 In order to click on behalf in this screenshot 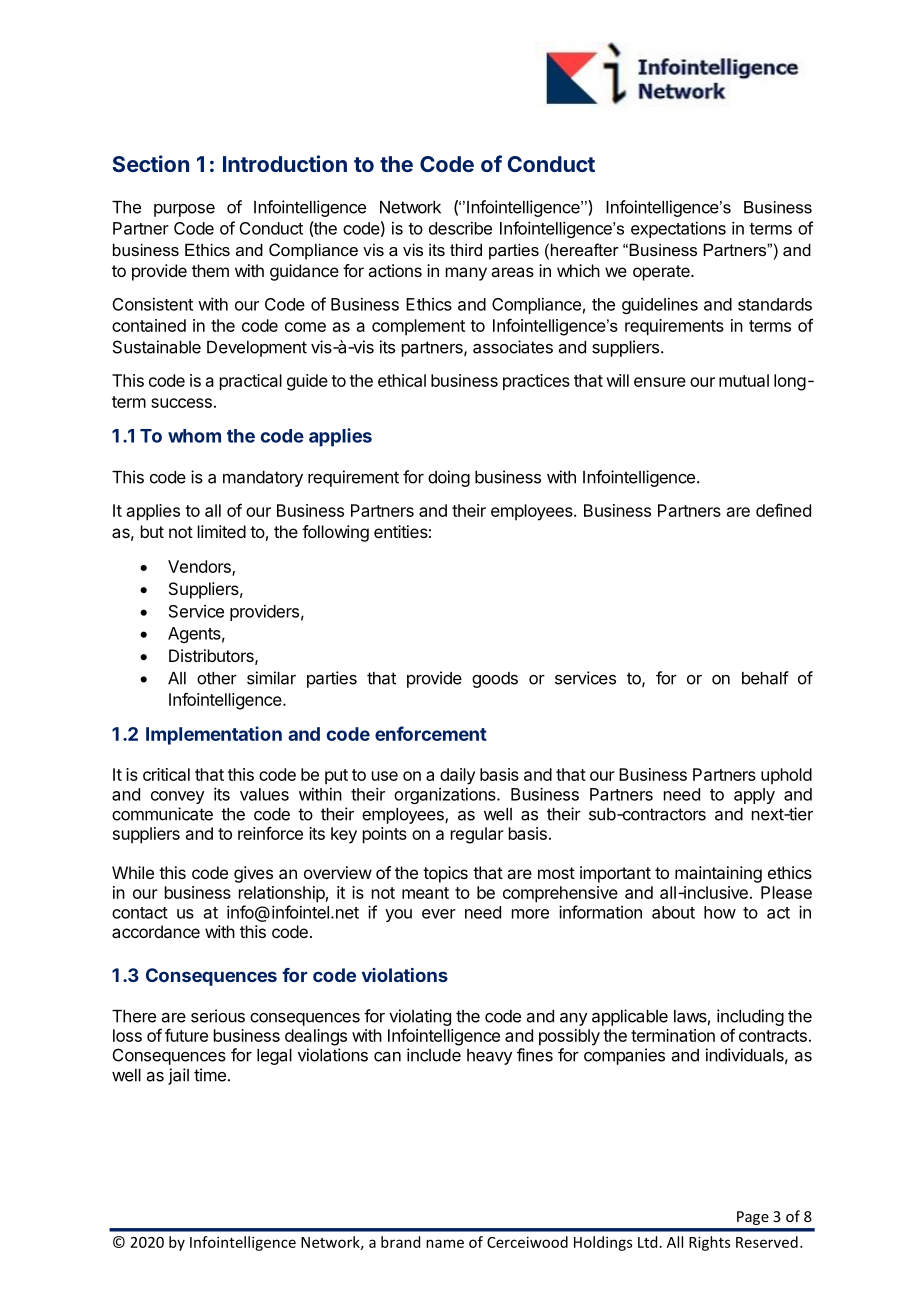, I will do `click(765, 678)`.
